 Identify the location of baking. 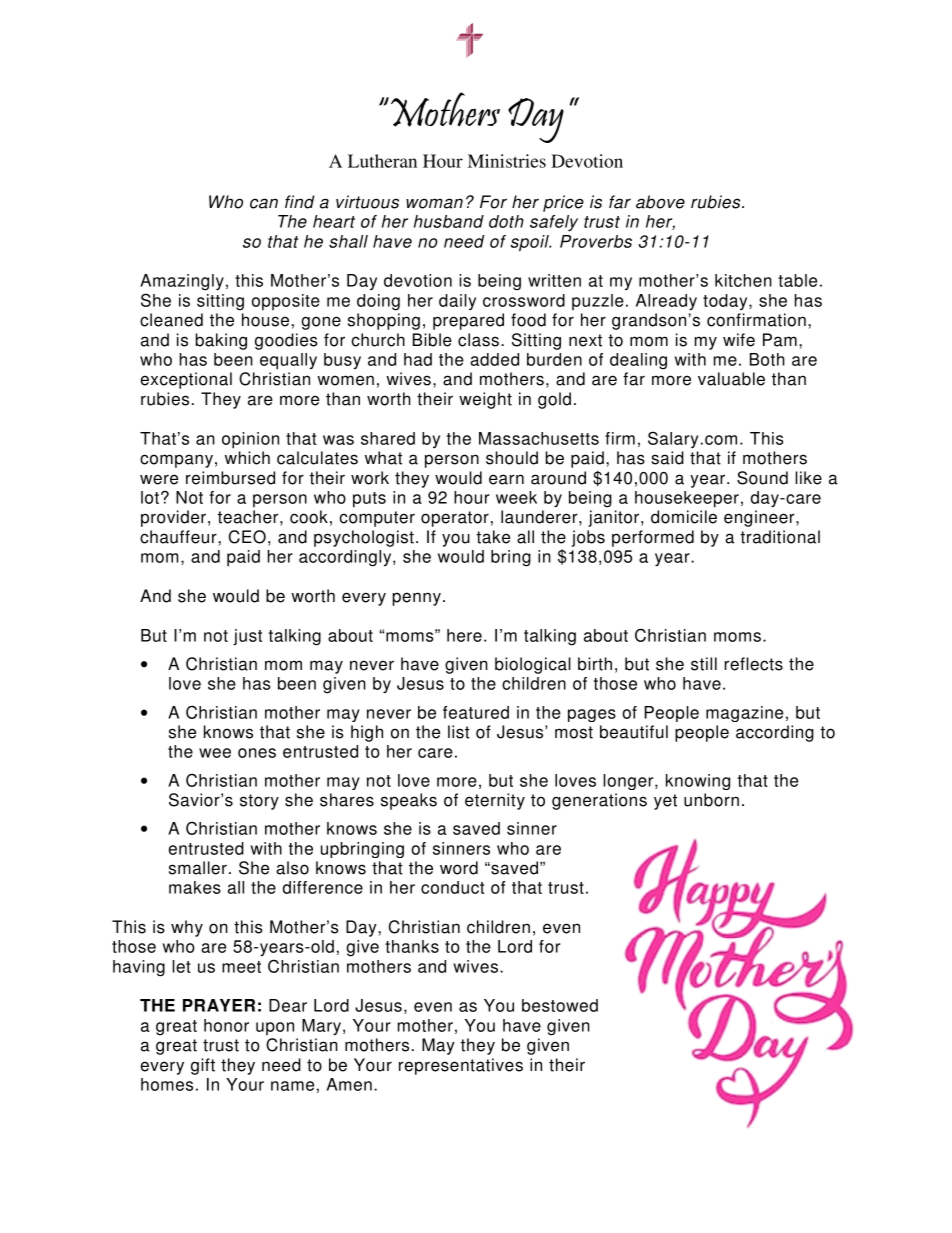
(221, 341).
